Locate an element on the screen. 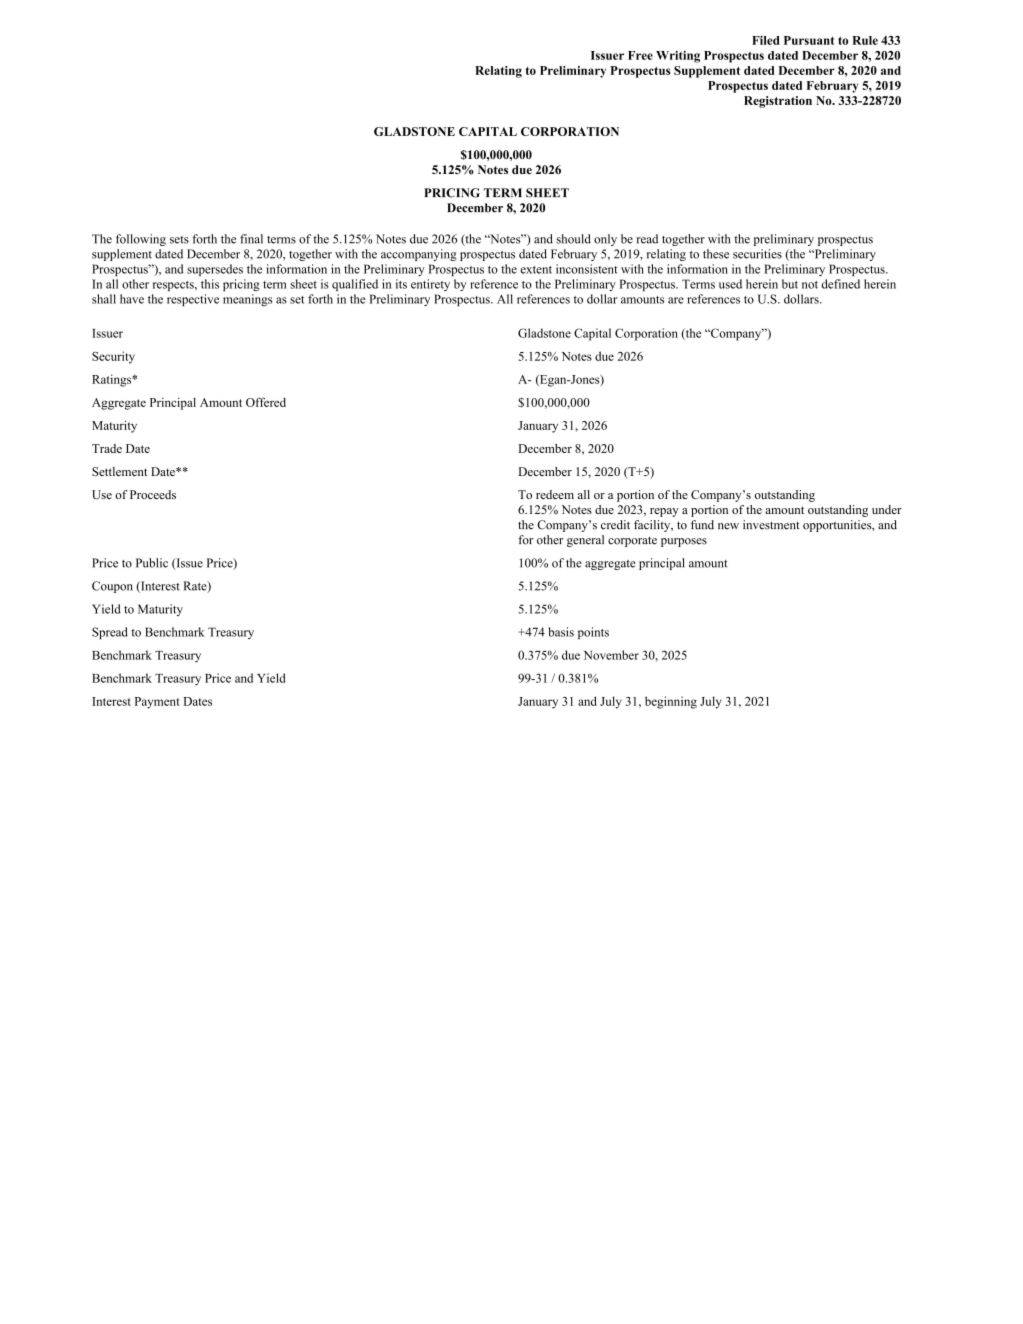 The height and width of the screenshot is (1324, 1023). entirety is located at coordinates (430, 285).
